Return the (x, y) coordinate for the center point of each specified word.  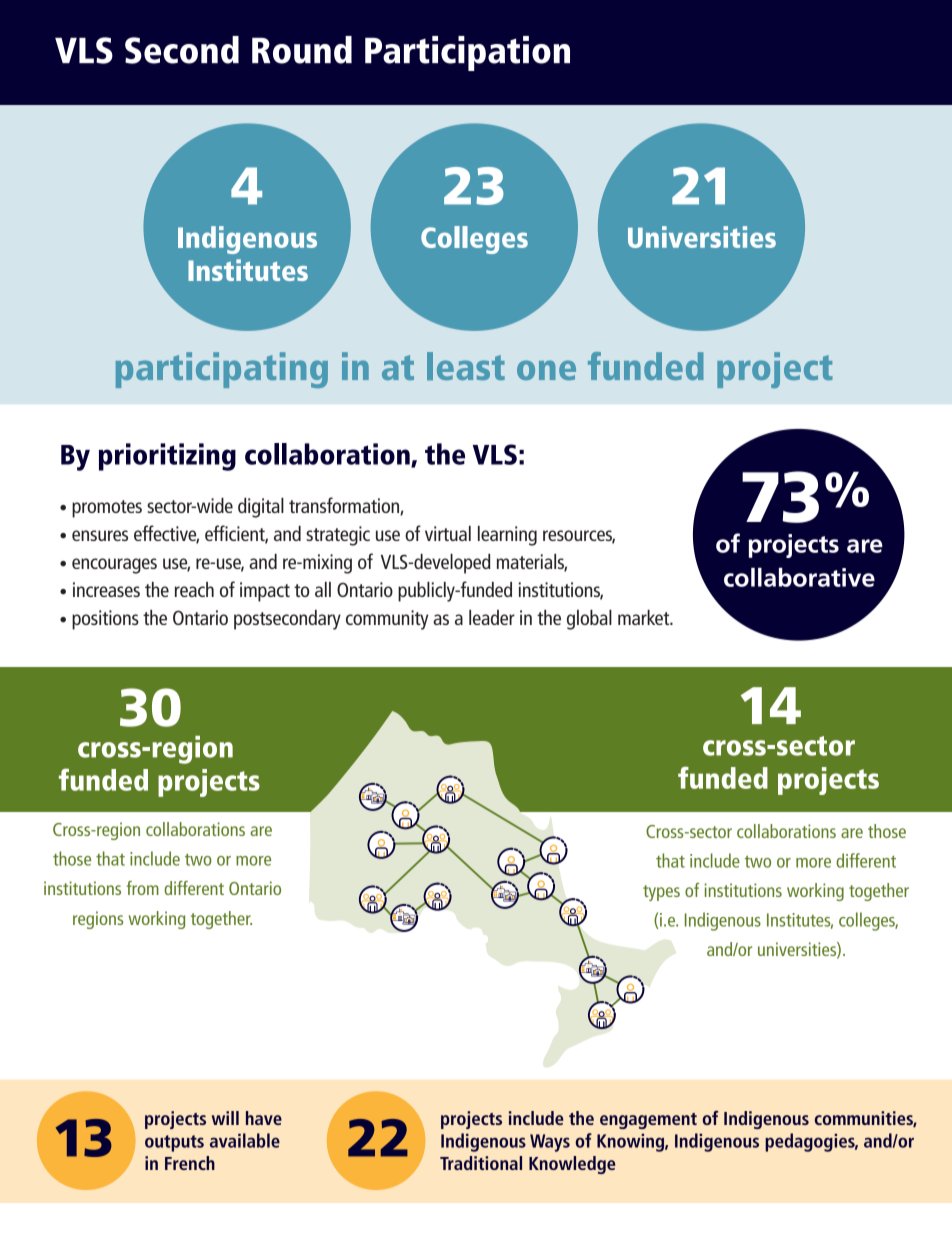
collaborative (799, 577)
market (645, 617)
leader (492, 617)
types (661, 893)
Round (302, 50)
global (589, 620)
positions (105, 620)
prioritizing (167, 457)
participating (222, 370)
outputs (174, 1143)
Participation (467, 53)
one (546, 370)
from (142, 888)
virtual (448, 533)
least (466, 366)
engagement (648, 1121)
